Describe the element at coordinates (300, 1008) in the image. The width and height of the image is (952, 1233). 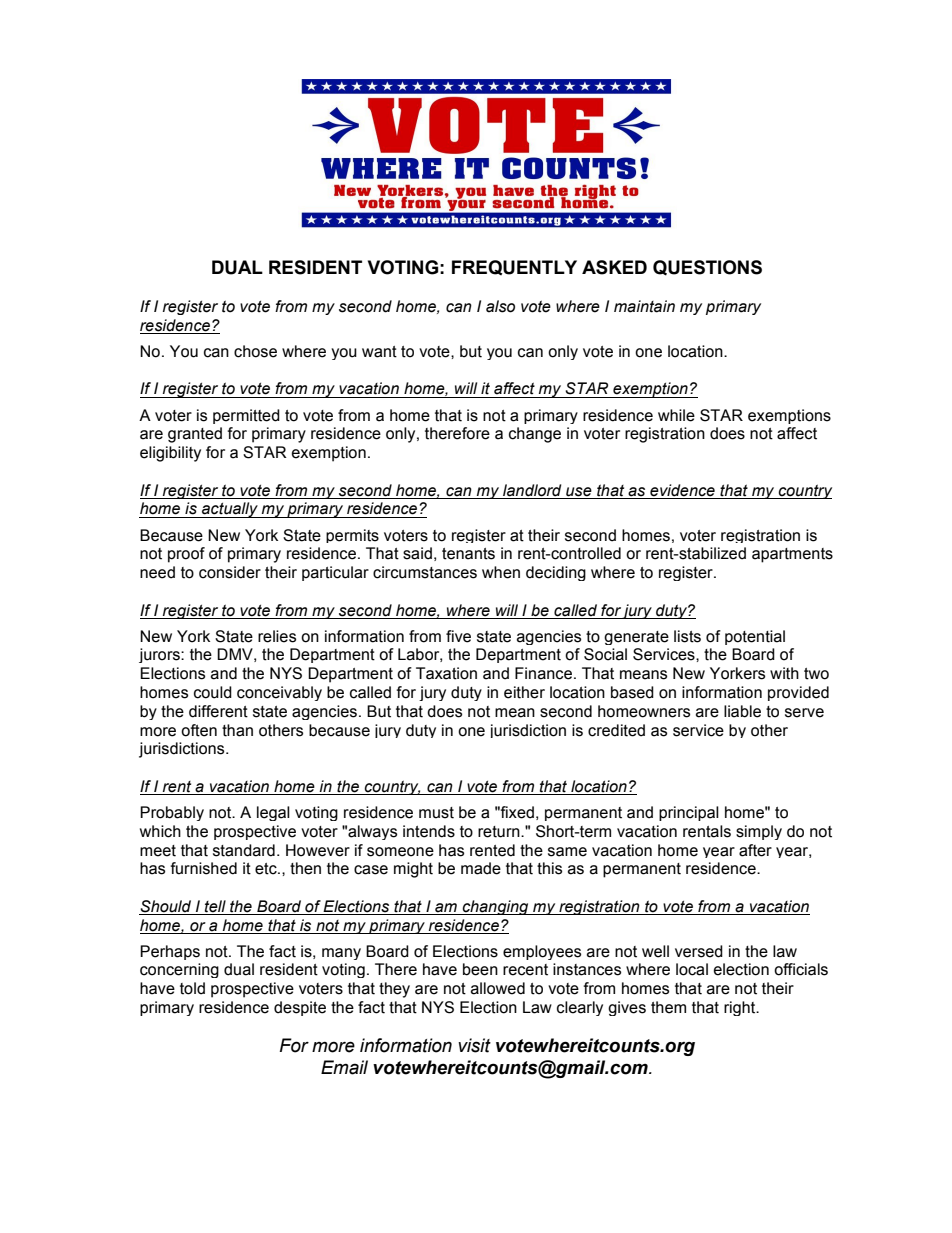
I see `despite` at that location.
